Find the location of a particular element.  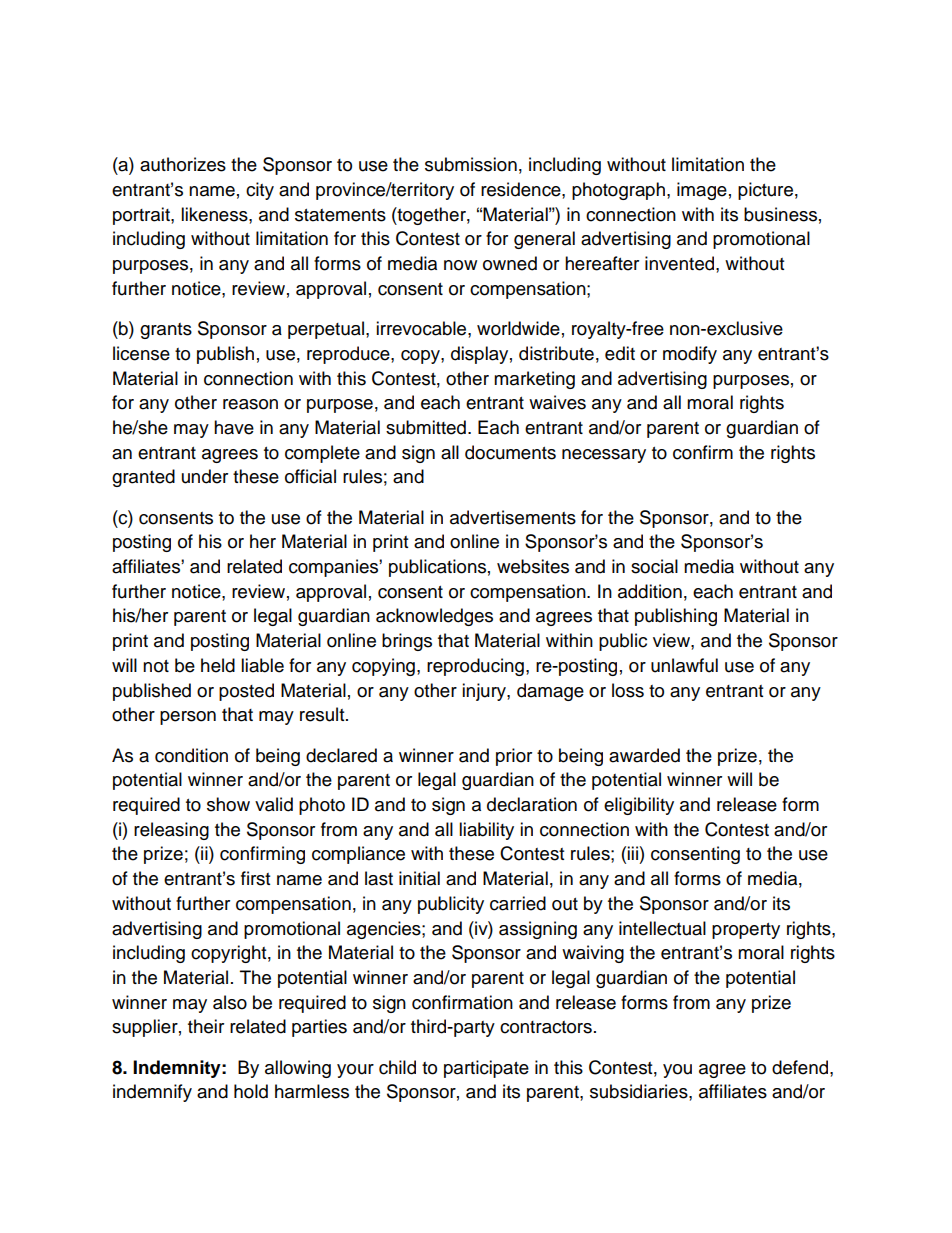

submitted is located at coordinates (426, 427).
